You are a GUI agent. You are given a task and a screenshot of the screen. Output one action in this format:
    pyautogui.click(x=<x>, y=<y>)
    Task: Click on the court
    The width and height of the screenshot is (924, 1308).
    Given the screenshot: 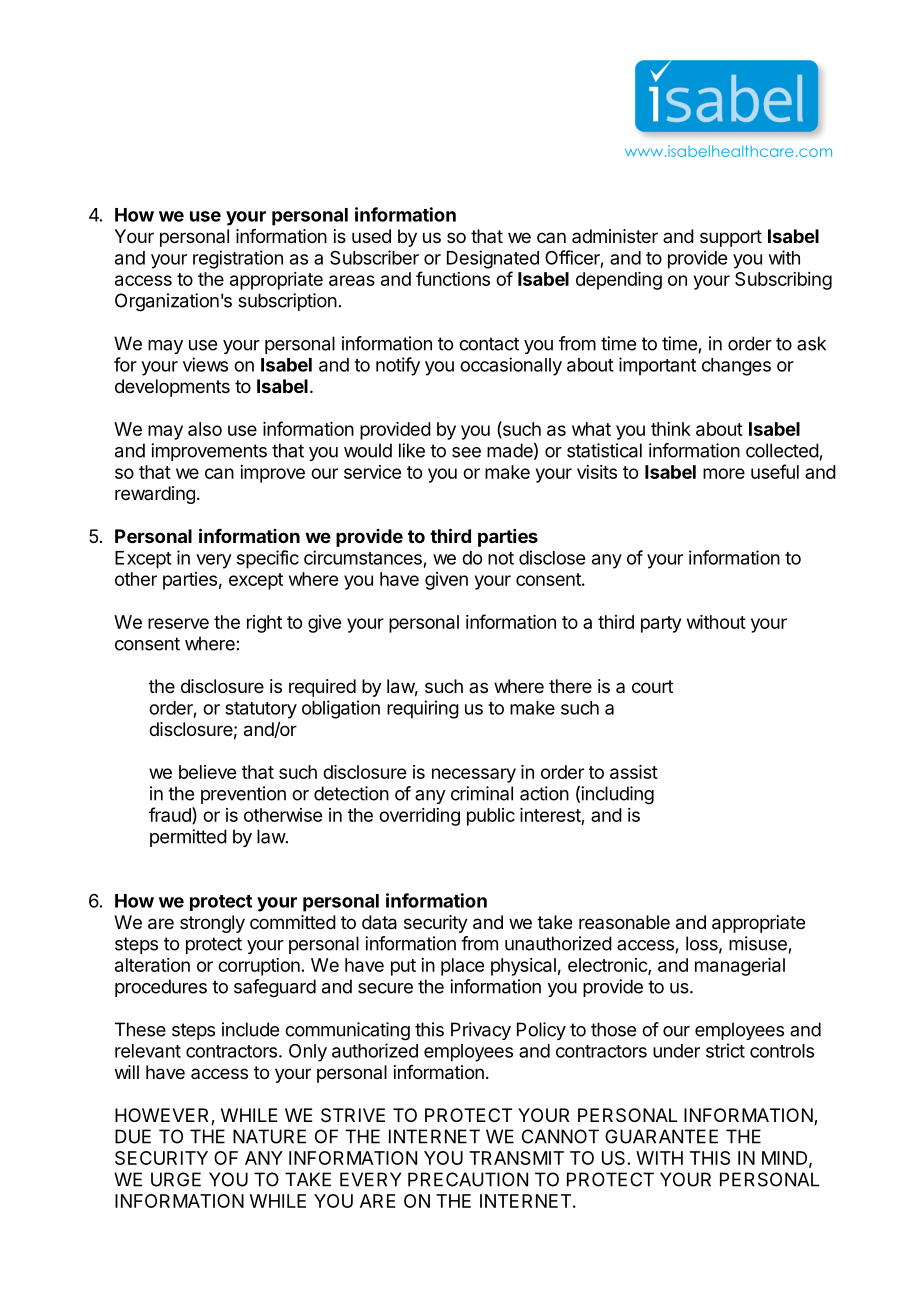 What is the action you would take?
    pyautogui.click(x=652, y=686)
